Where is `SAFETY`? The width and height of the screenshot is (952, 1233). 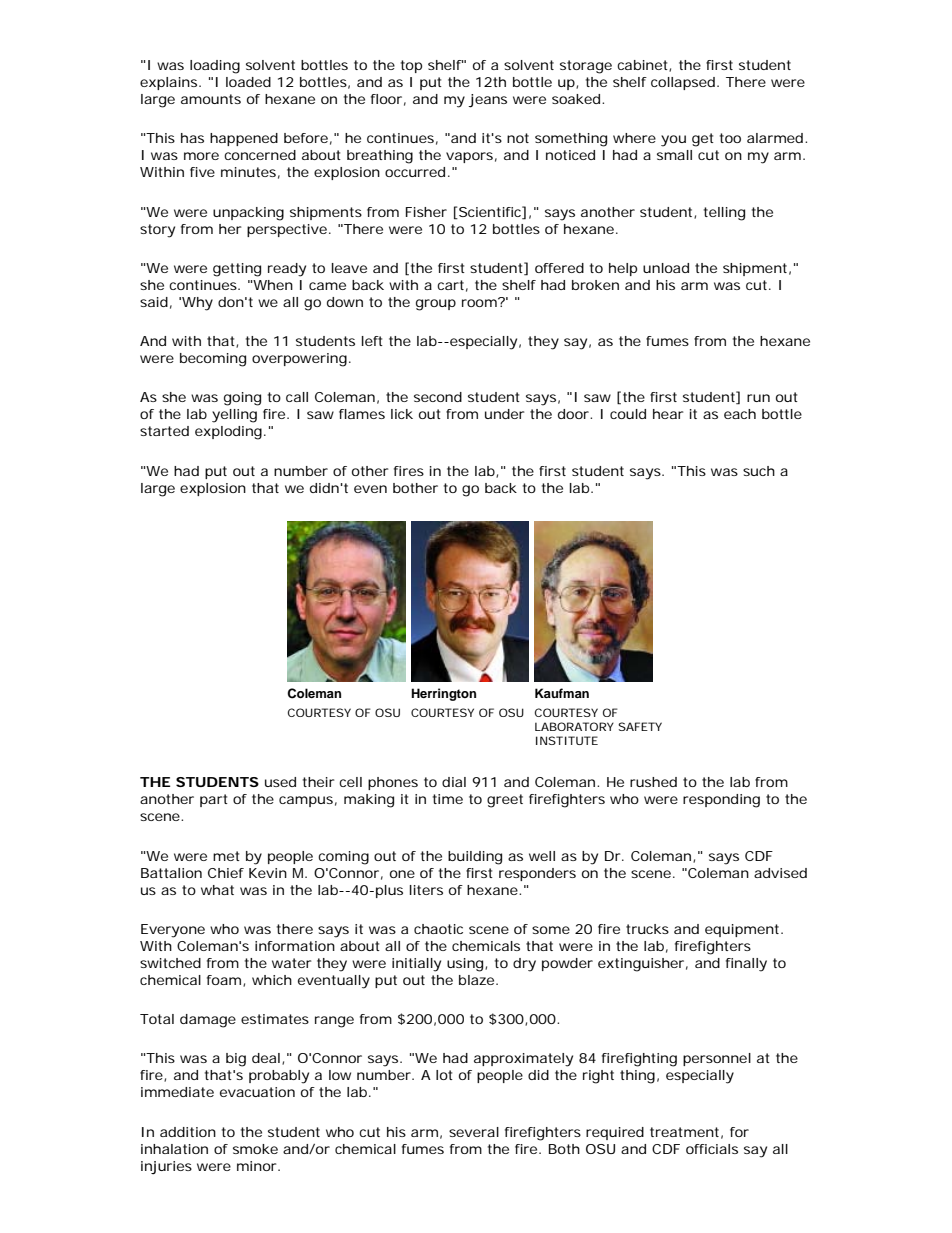
SAFETY is located at coordinates (640, 726).
